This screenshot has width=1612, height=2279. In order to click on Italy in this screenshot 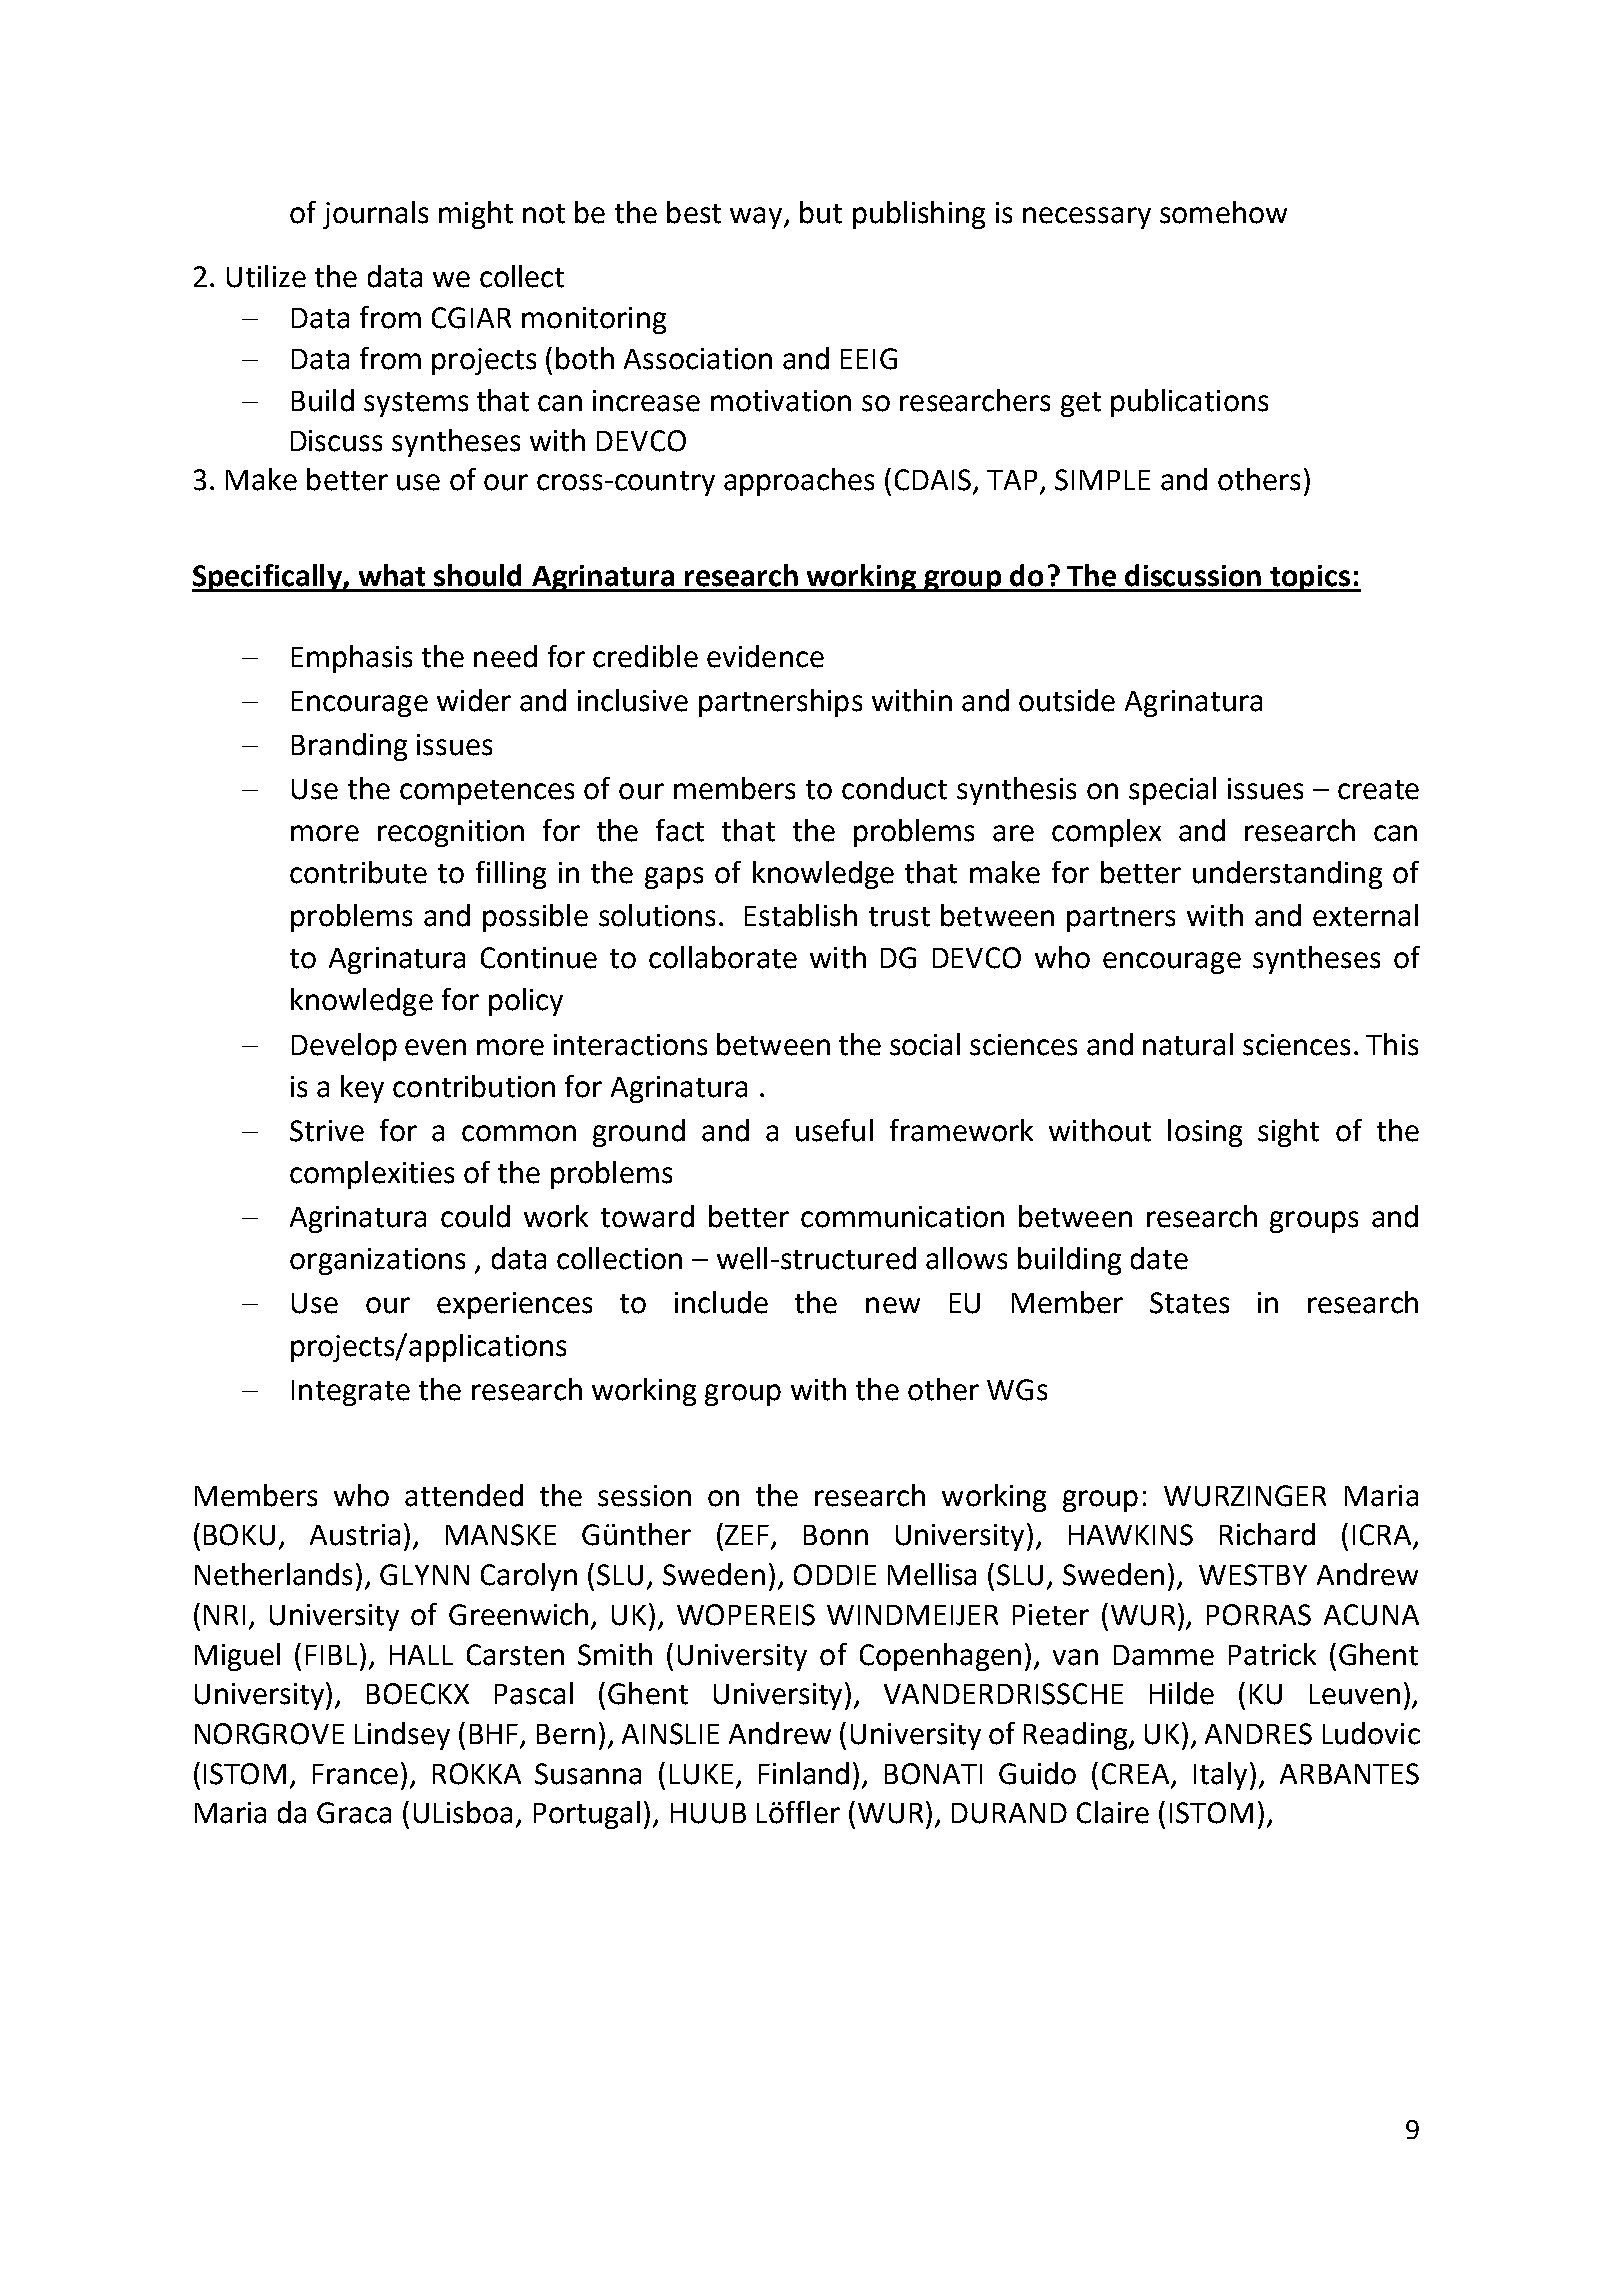, I will do `click(1220, 1776)`.
